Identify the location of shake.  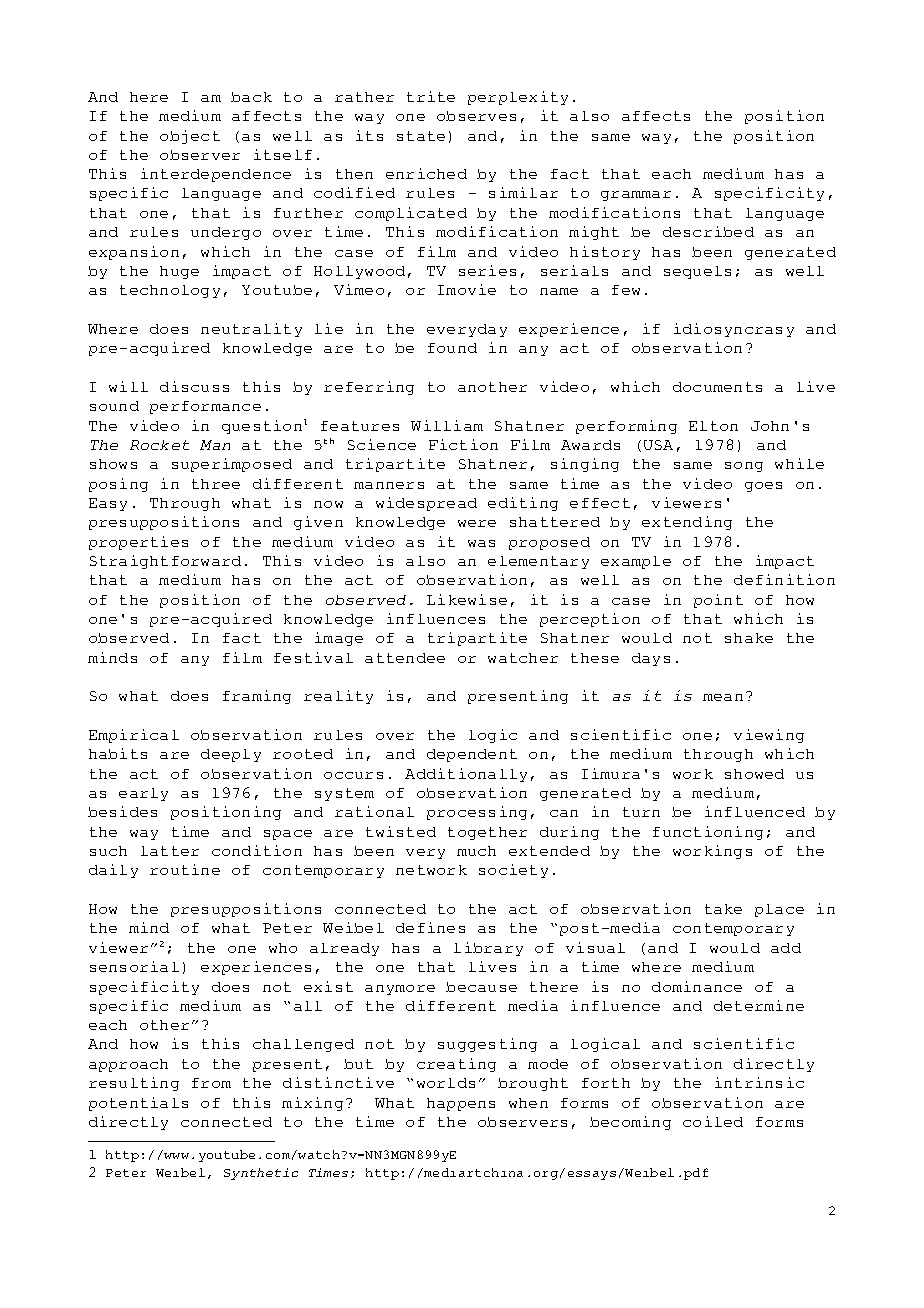
(749, 638).
